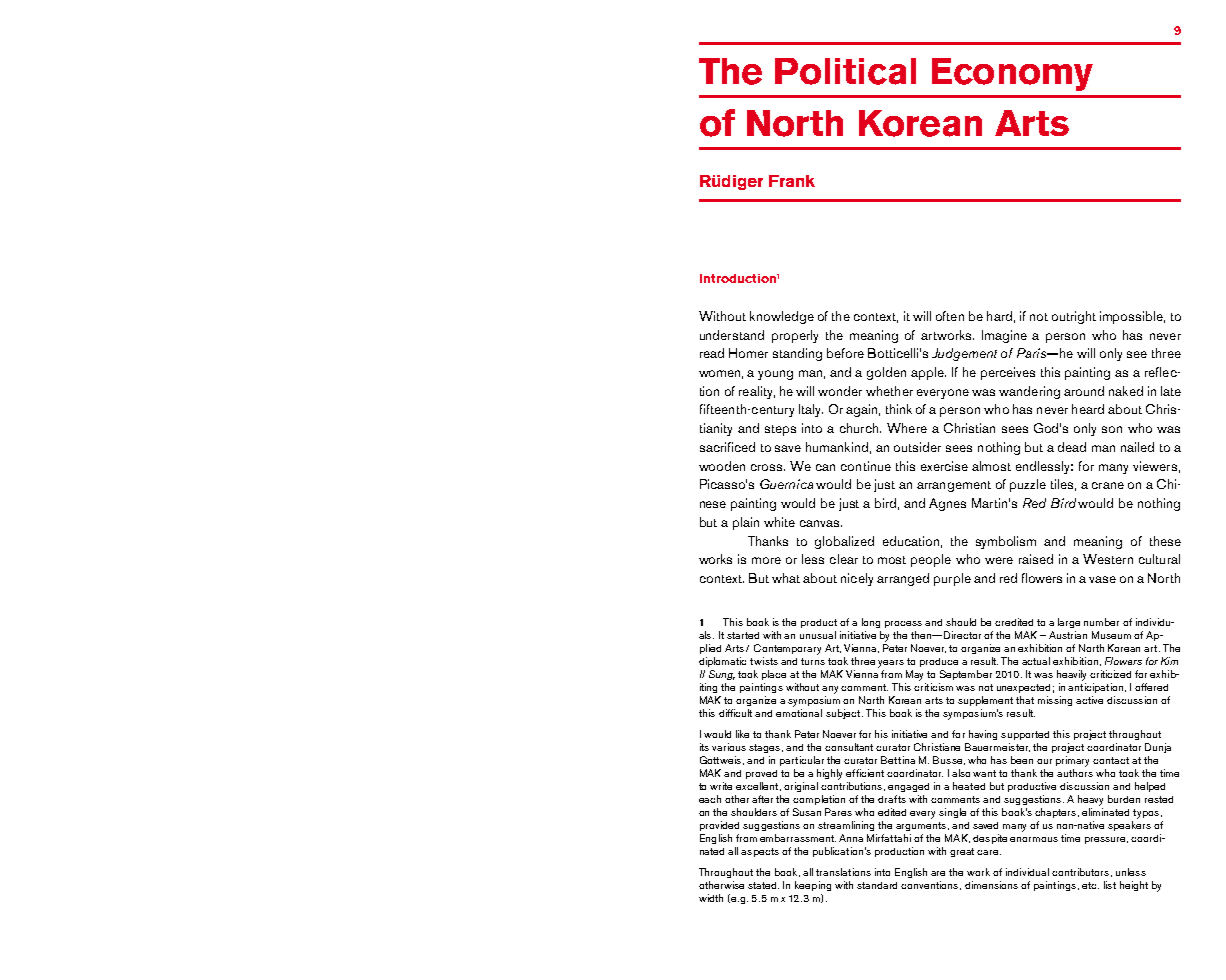 The height and width of the screenshot is (980, 1226). I want to click on Economy, so click(1012, 74).
